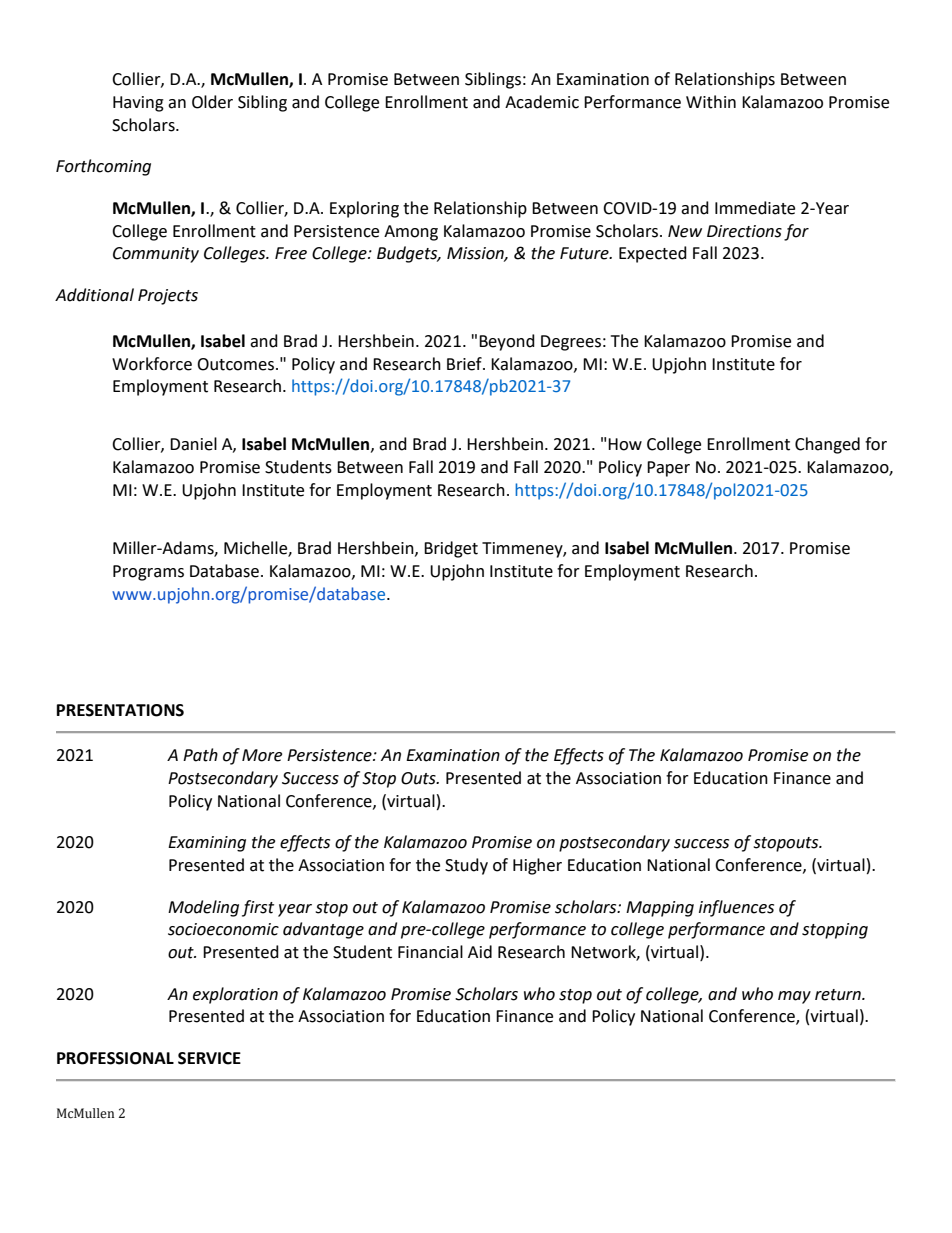 The height and width of the page is (1233, 952). What do you see at coordinates (711, 102) in the page?
I see `Within` at bounding box center [711, 102].
